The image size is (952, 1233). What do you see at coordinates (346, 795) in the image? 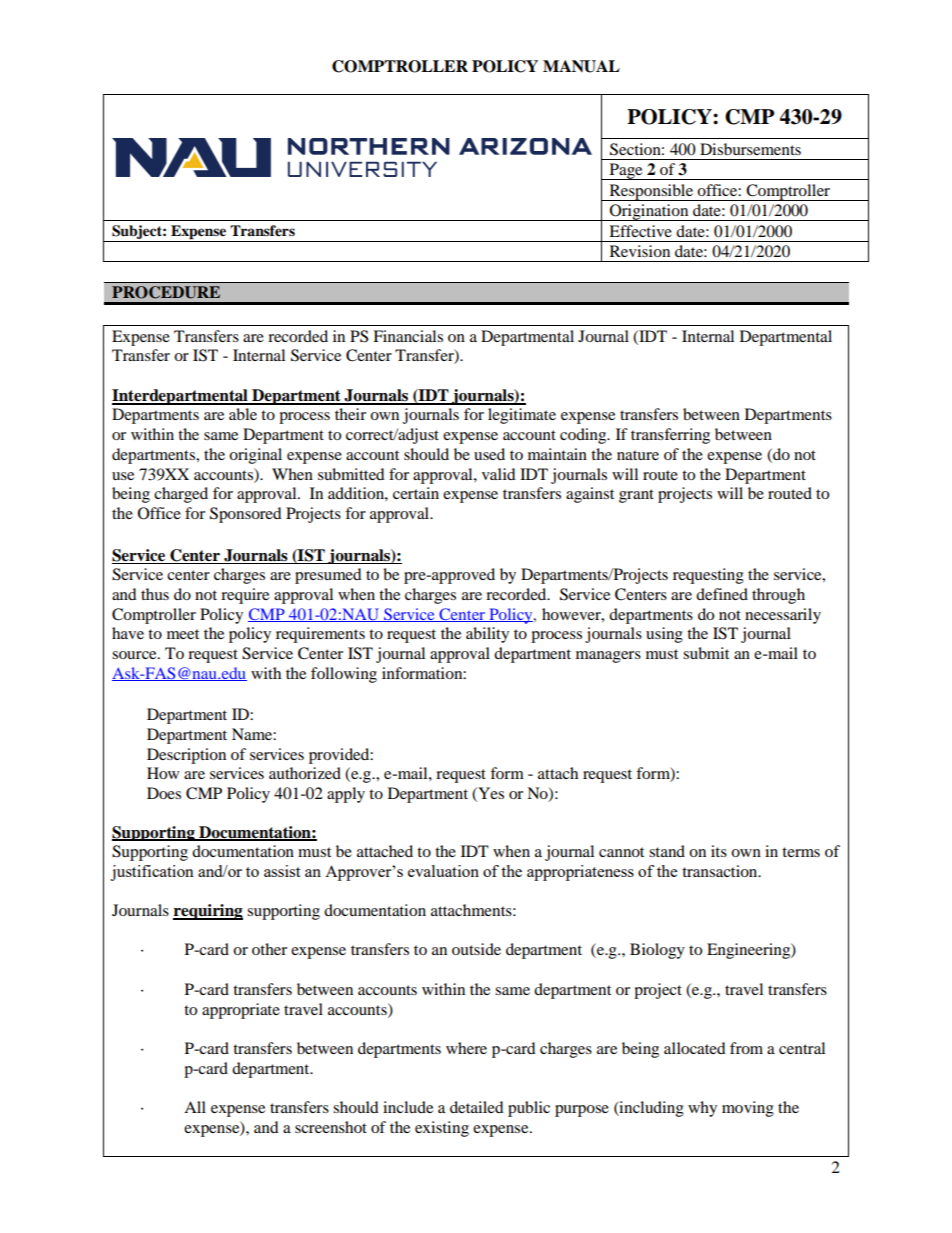
I see `apply` at bounding box center [346, 795].
